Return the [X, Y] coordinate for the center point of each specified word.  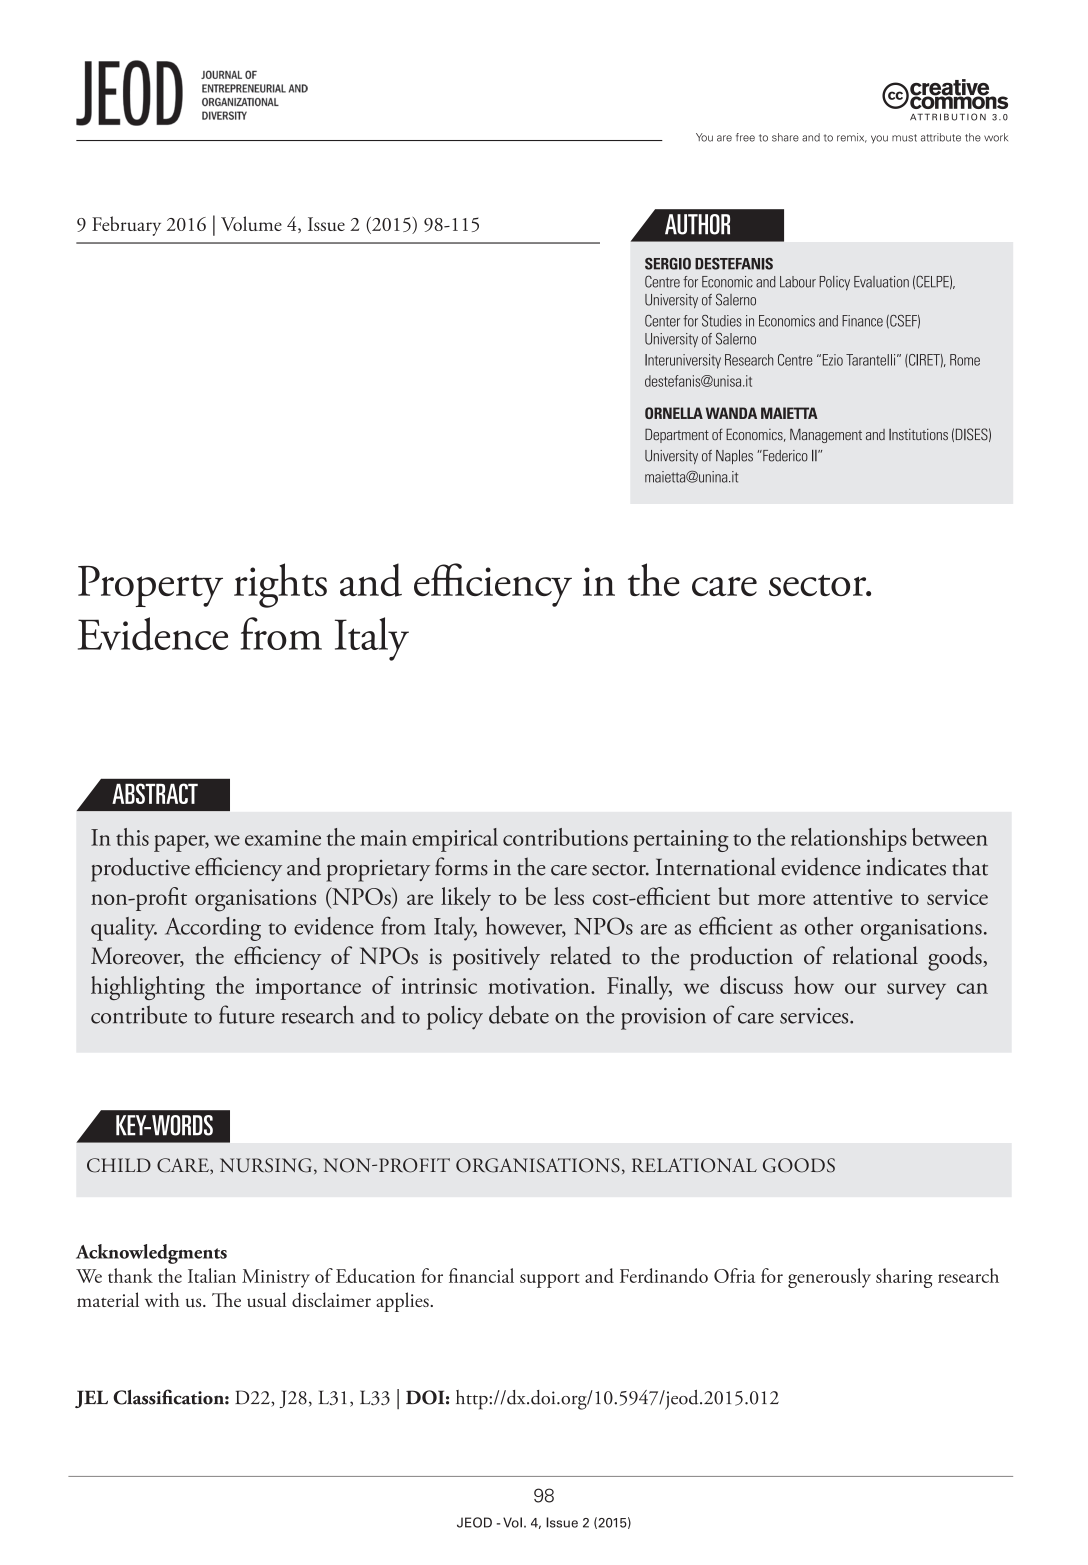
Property [150, 586]
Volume [251, 223]
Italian [212, 1275]
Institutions [918, 434]
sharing [904, 1278]
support [550, 1280]
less [569, 896]
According [213, 929]
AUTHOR [697, 224]
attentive [853, 897]
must [904, 138]
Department [677, 435]
